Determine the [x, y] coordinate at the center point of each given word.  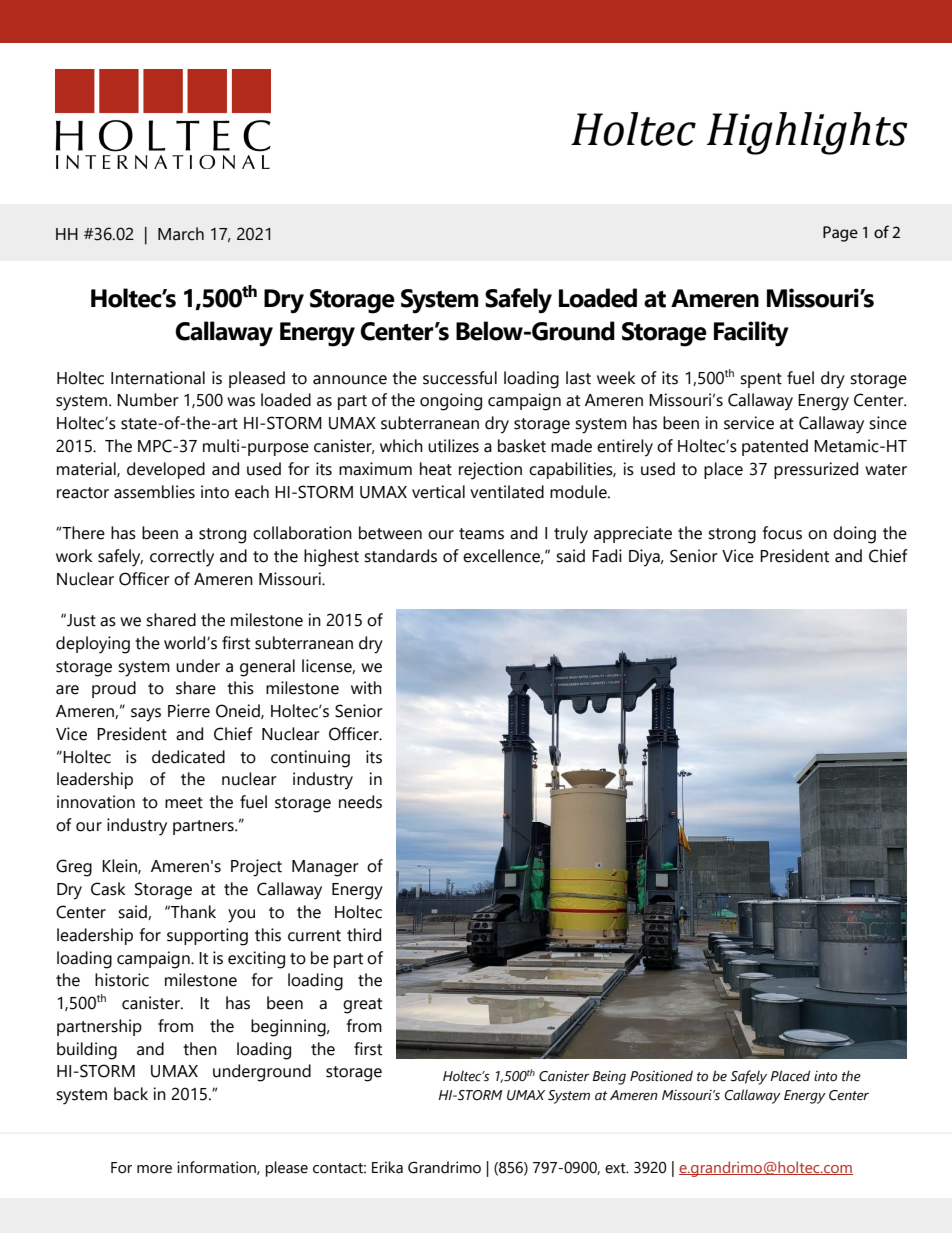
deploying [93, 645]
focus [782, 533]
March [181, 234]
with [366, 688]
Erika [387, 1167]
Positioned [661, 1076]
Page [840, 234]
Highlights [807, 133]
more [154, 1169]
